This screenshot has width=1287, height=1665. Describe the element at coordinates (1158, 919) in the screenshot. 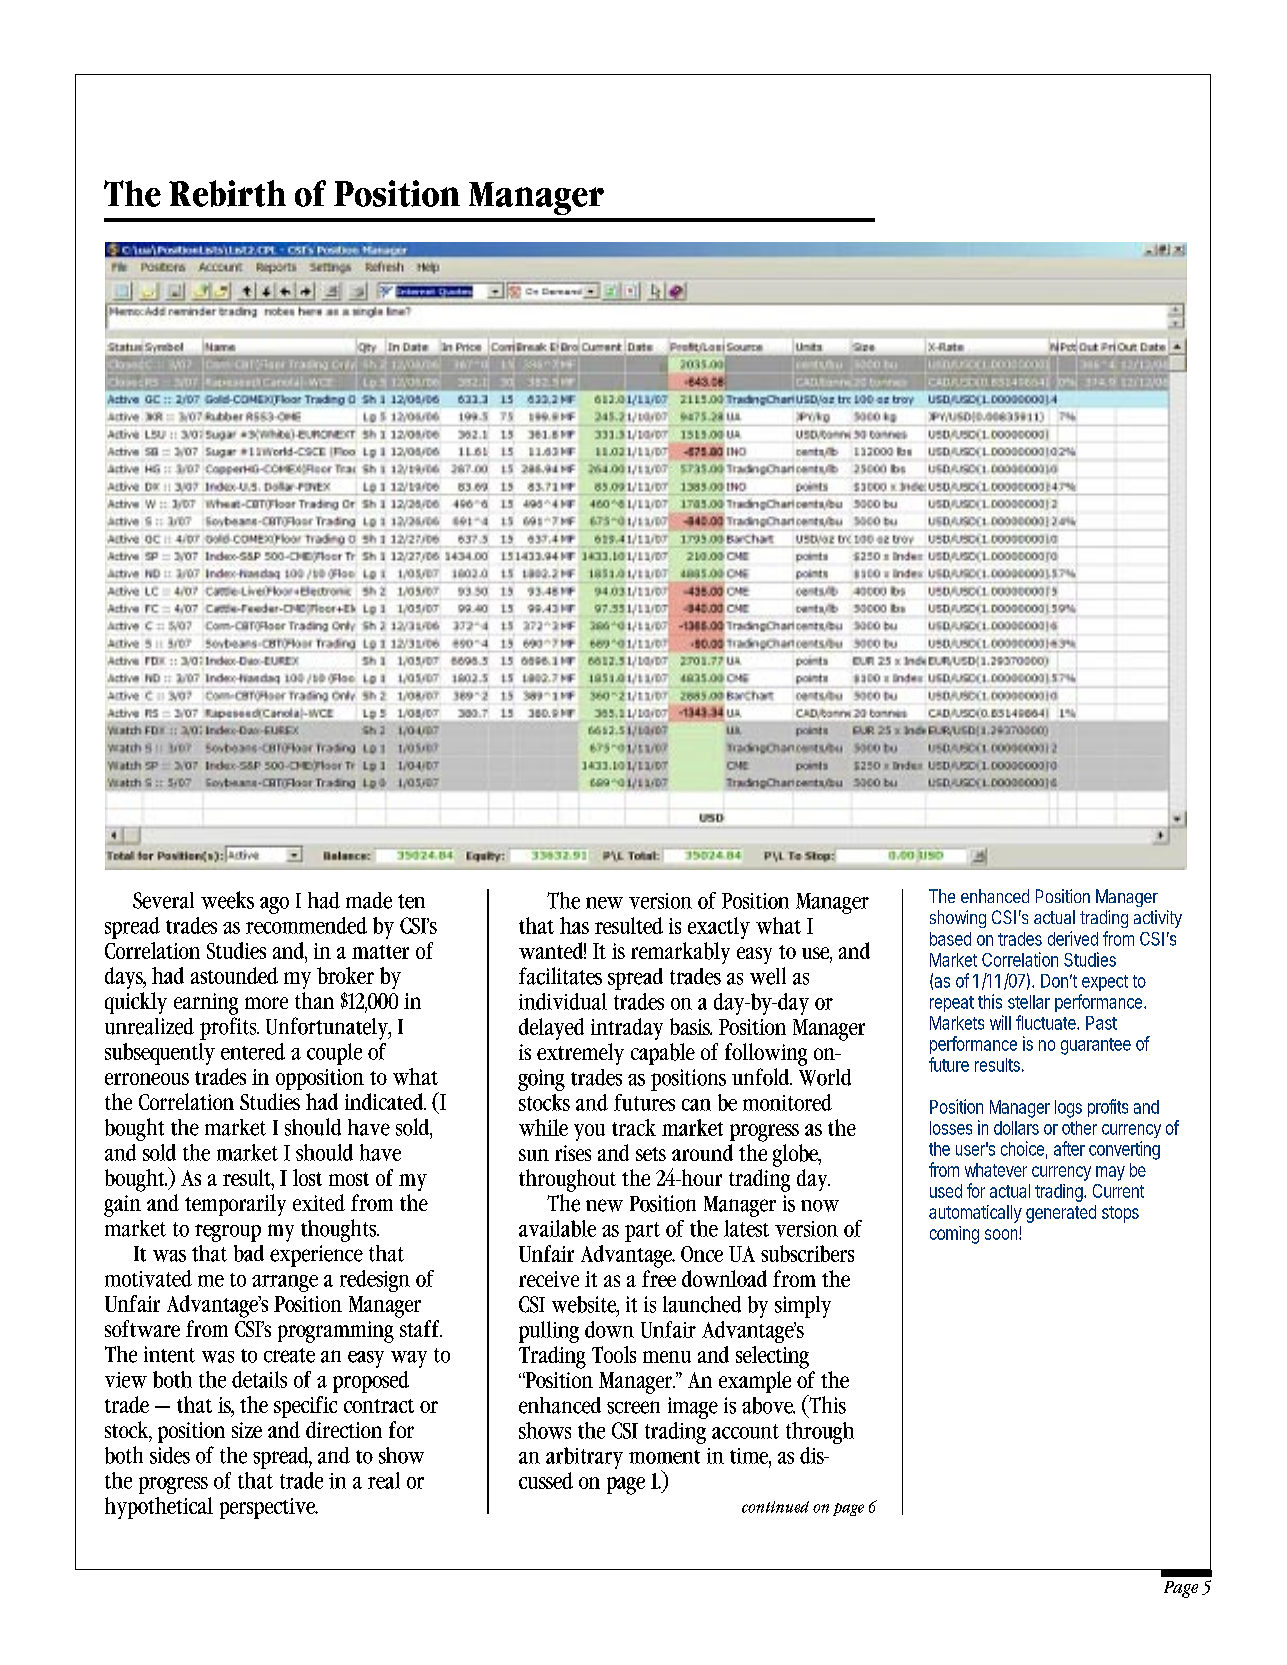

I see `activity` at that location.
